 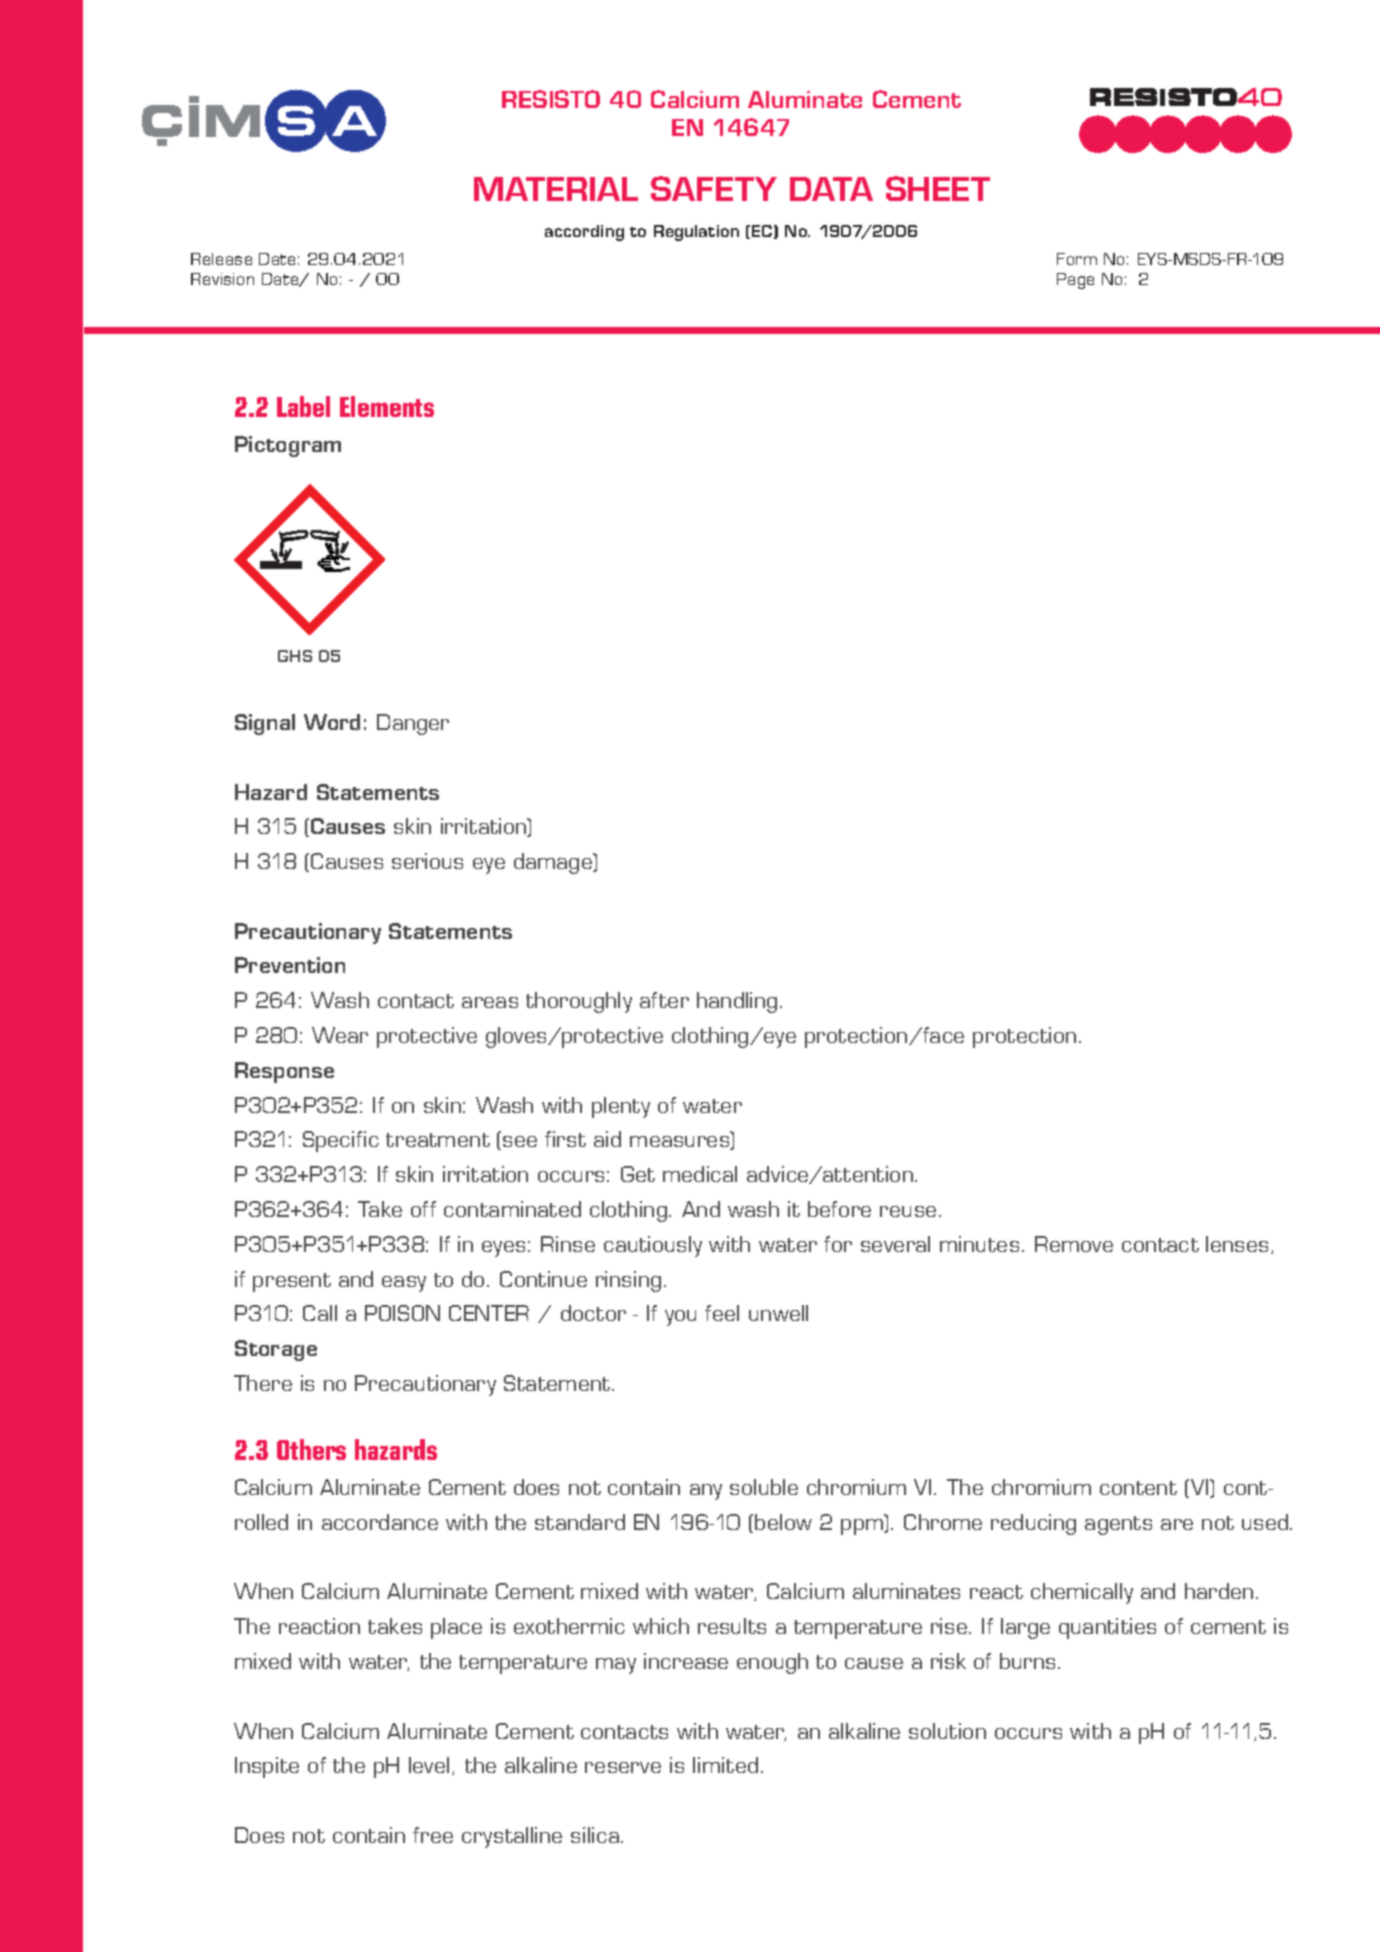 I want to click on Form, so click(x=1077, y=259).
